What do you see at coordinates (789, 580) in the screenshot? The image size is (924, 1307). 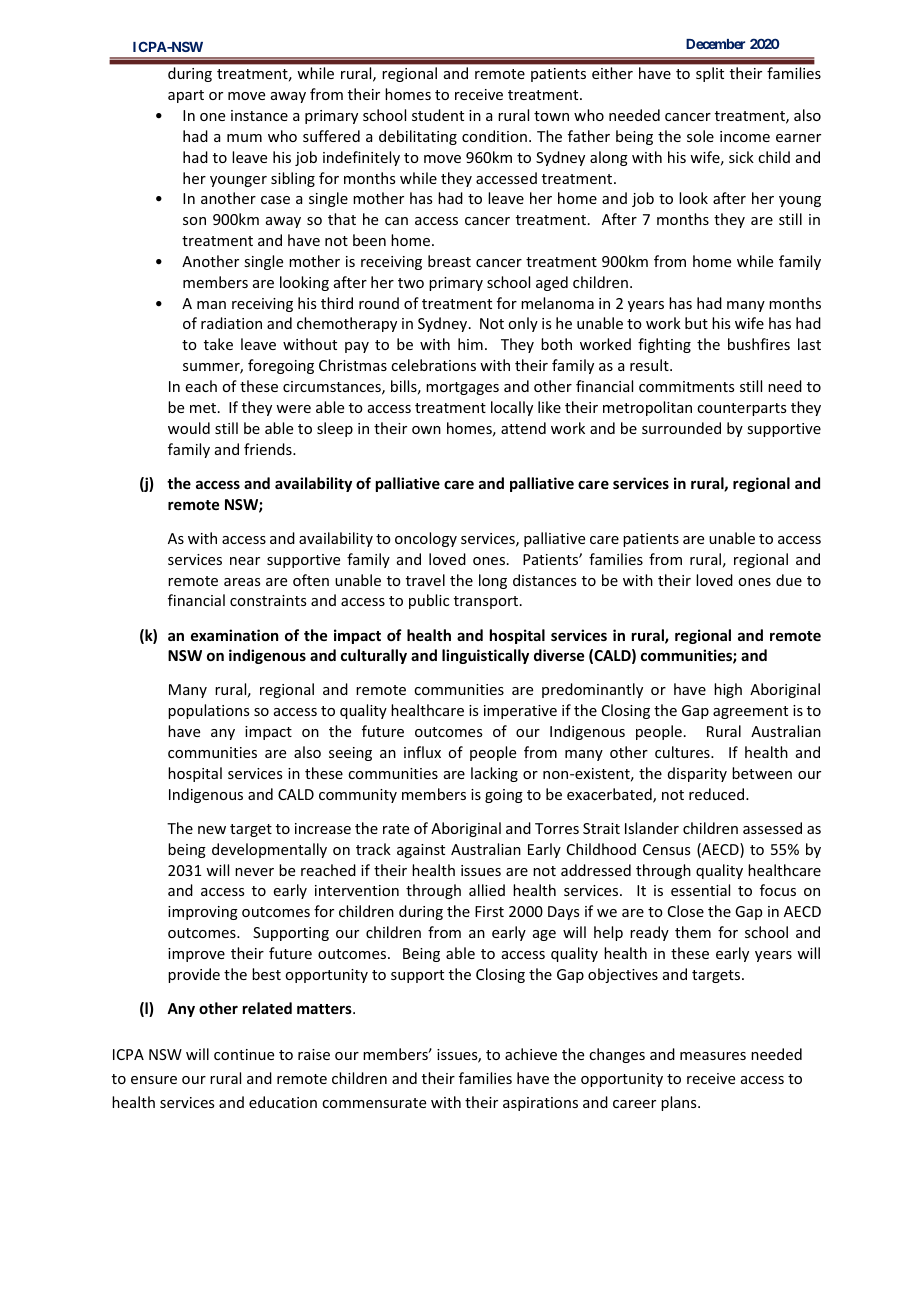 I see `due` at bounding box center [789, 580].
